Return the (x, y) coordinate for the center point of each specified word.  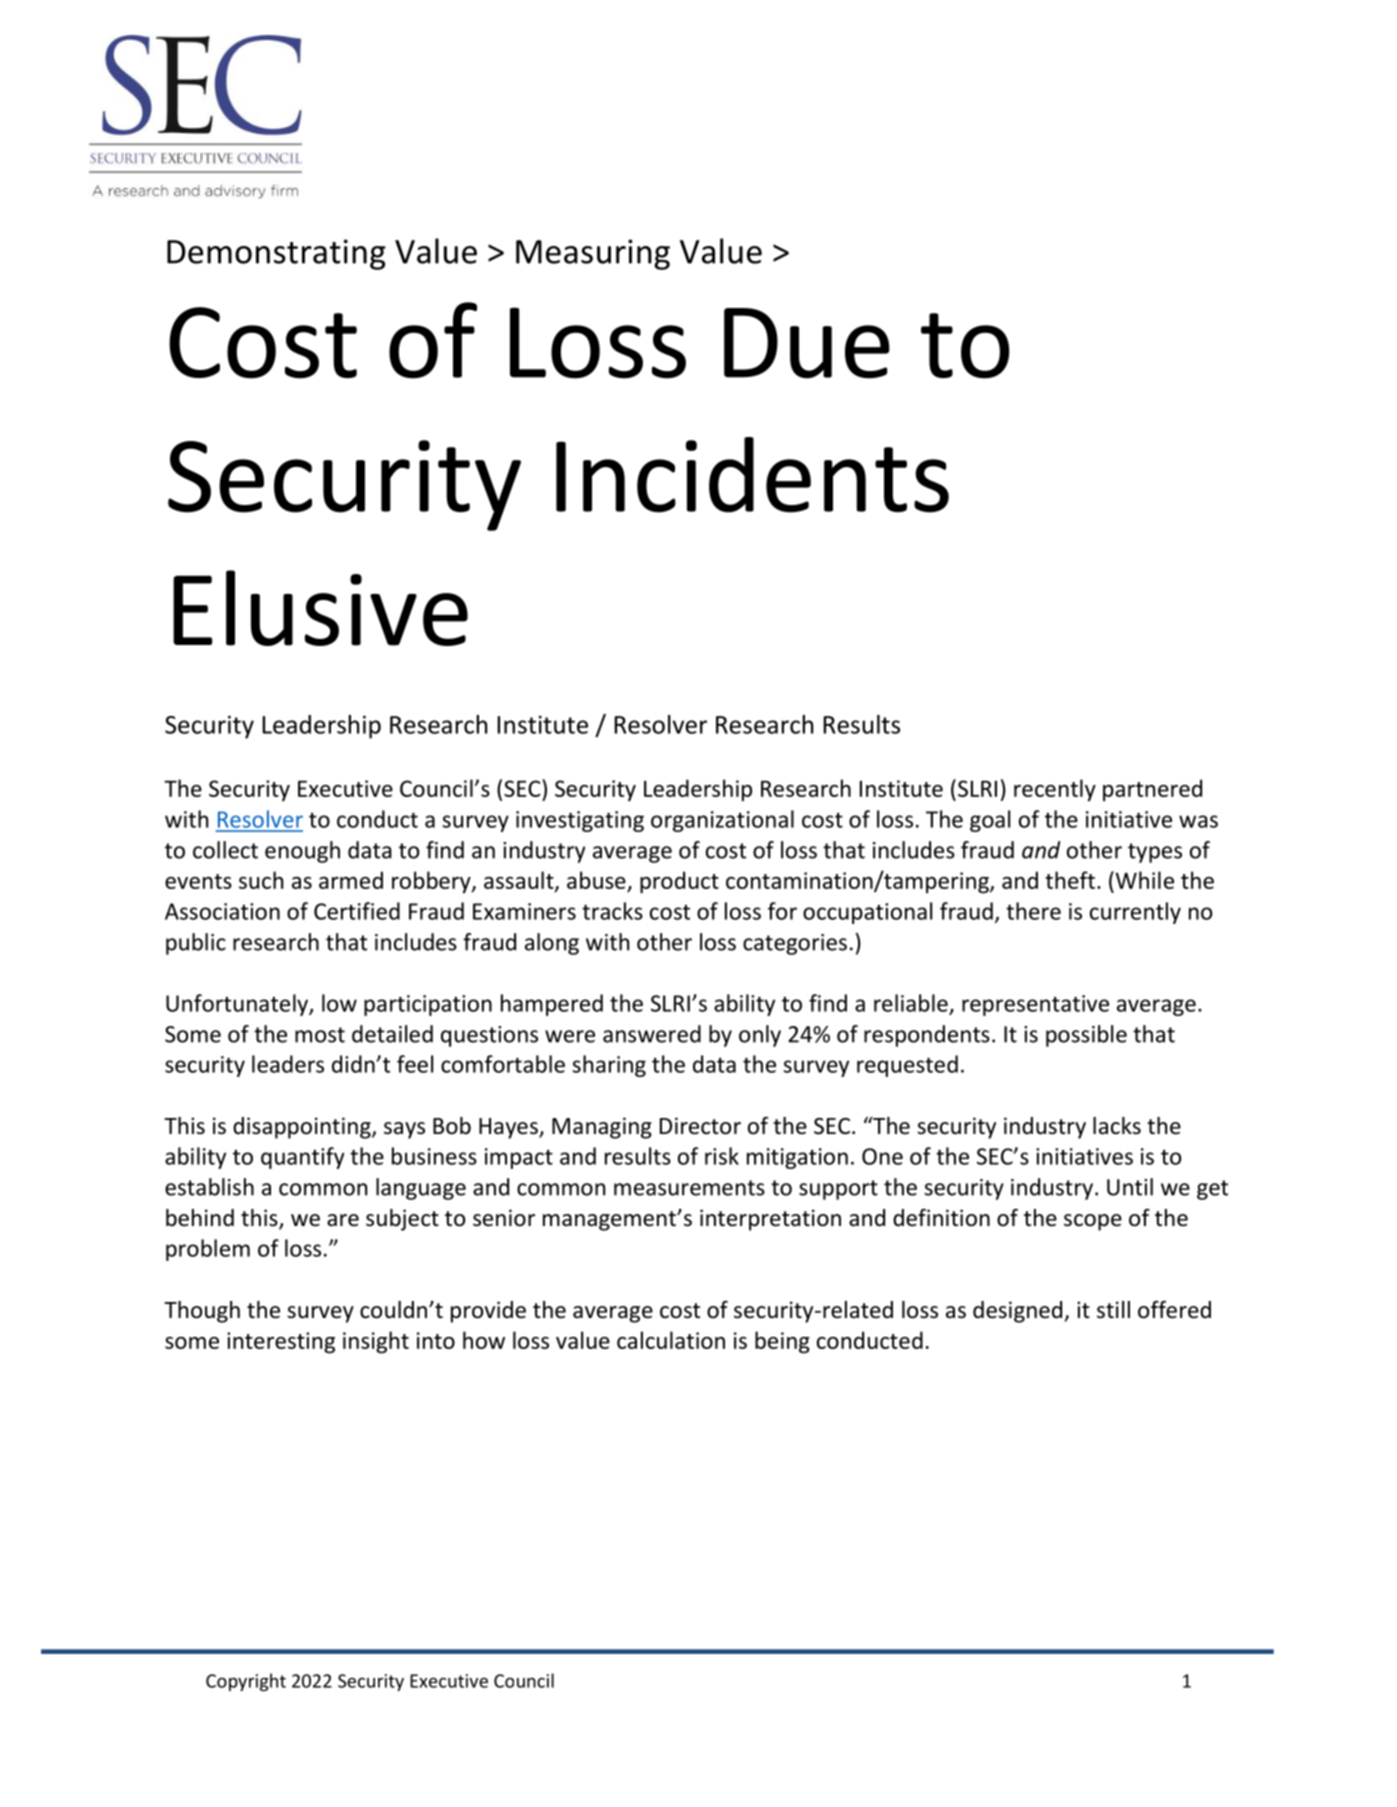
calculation (671, 1340)
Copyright (246, 1682)
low (339, 1003)
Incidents (752, 475)
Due (807, 343)
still (1113, 1310)
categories (795, 944)
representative (1035, 1005)
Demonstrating (276, 254)
